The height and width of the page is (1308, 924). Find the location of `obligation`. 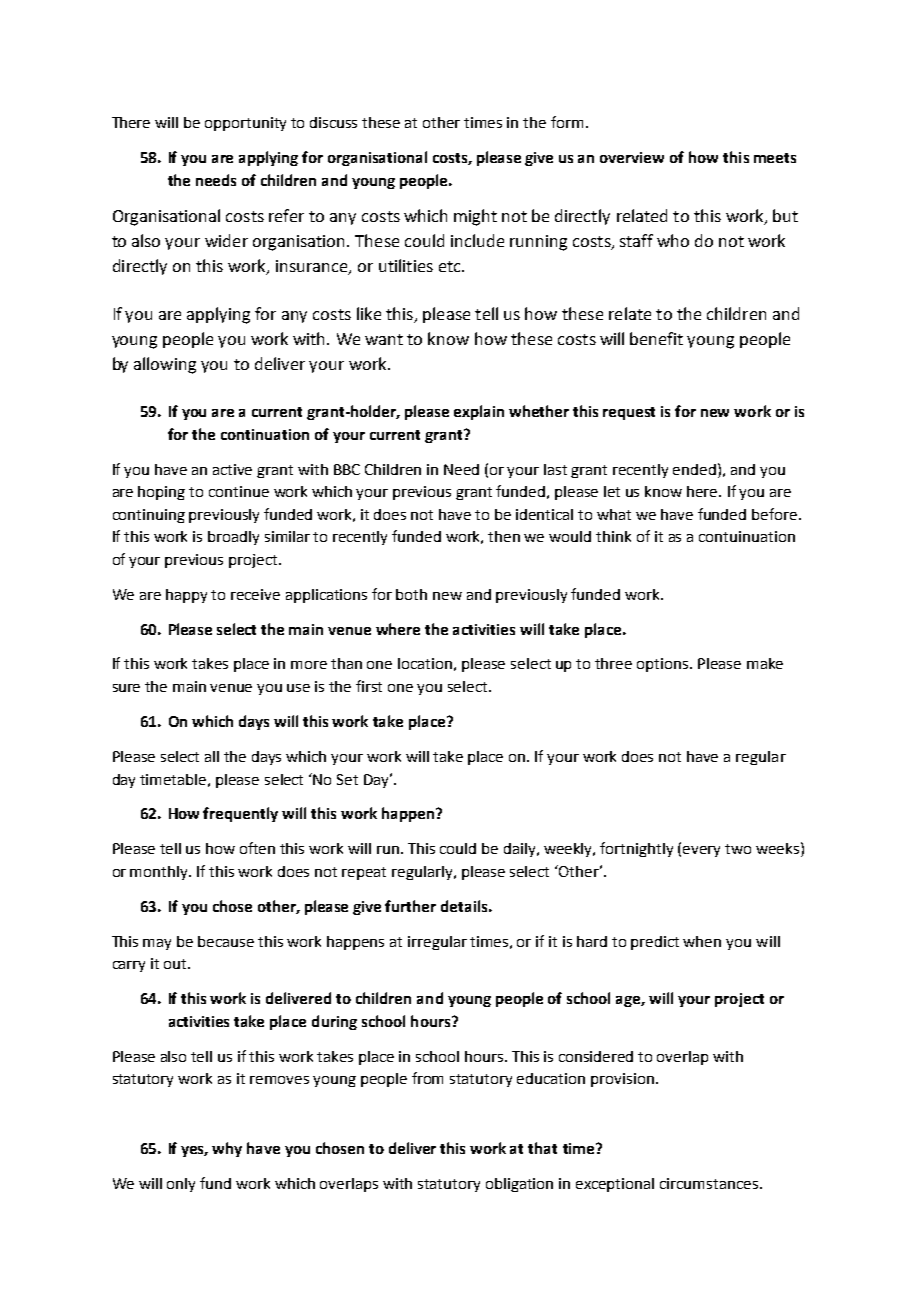

obligation is located at coordinates (519, 1185).
